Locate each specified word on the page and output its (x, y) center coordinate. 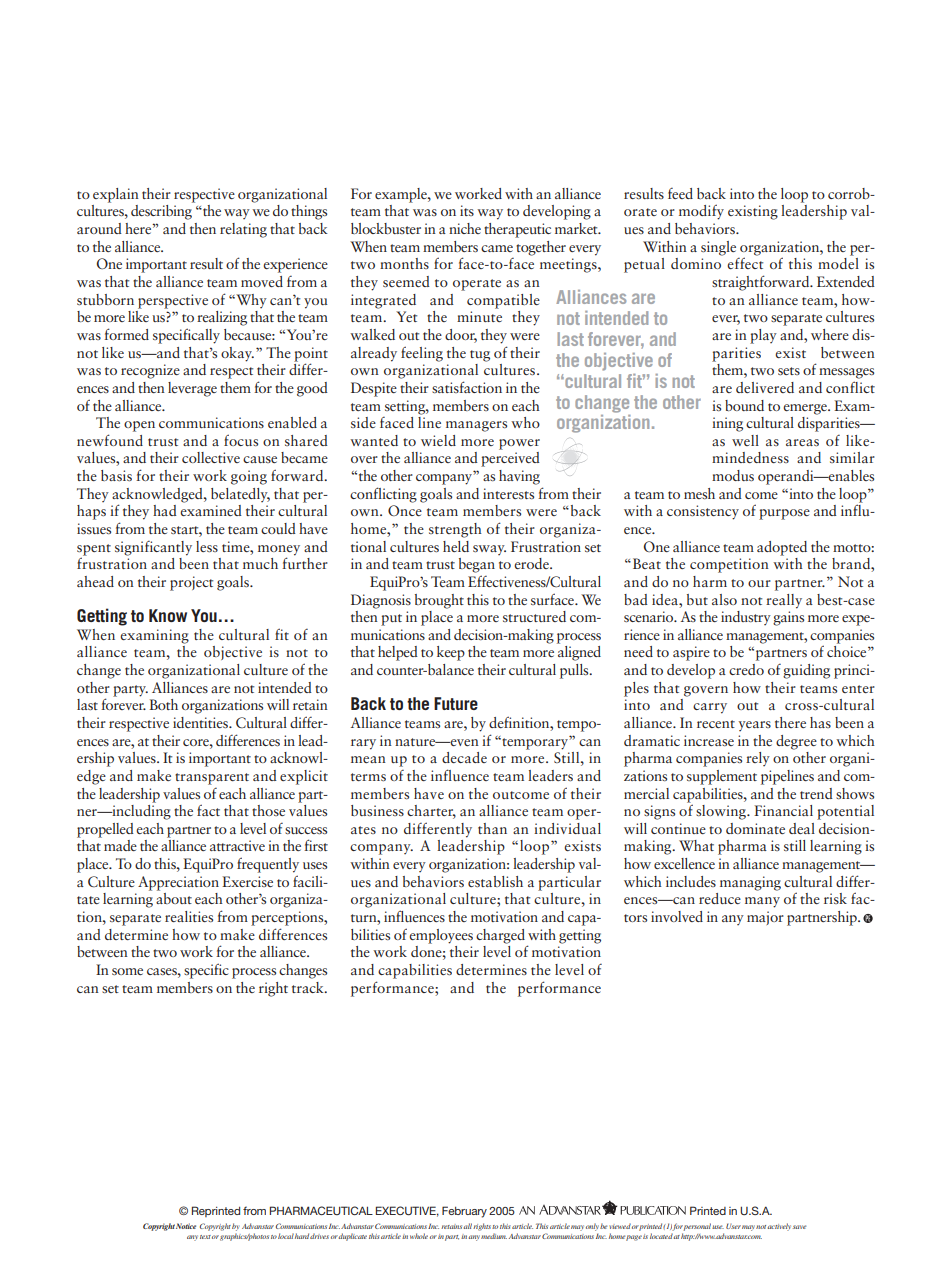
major (765, 918)
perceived (510, 459)
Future (456, 703)
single (718, 248)
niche (465, 228)
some (127, 971)
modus (733, 475)
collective (211, 457)
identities (202, 722)
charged (500, 936)
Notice (186, 1226)
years (755, 726)
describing (161, 212)
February (464, 1212)
